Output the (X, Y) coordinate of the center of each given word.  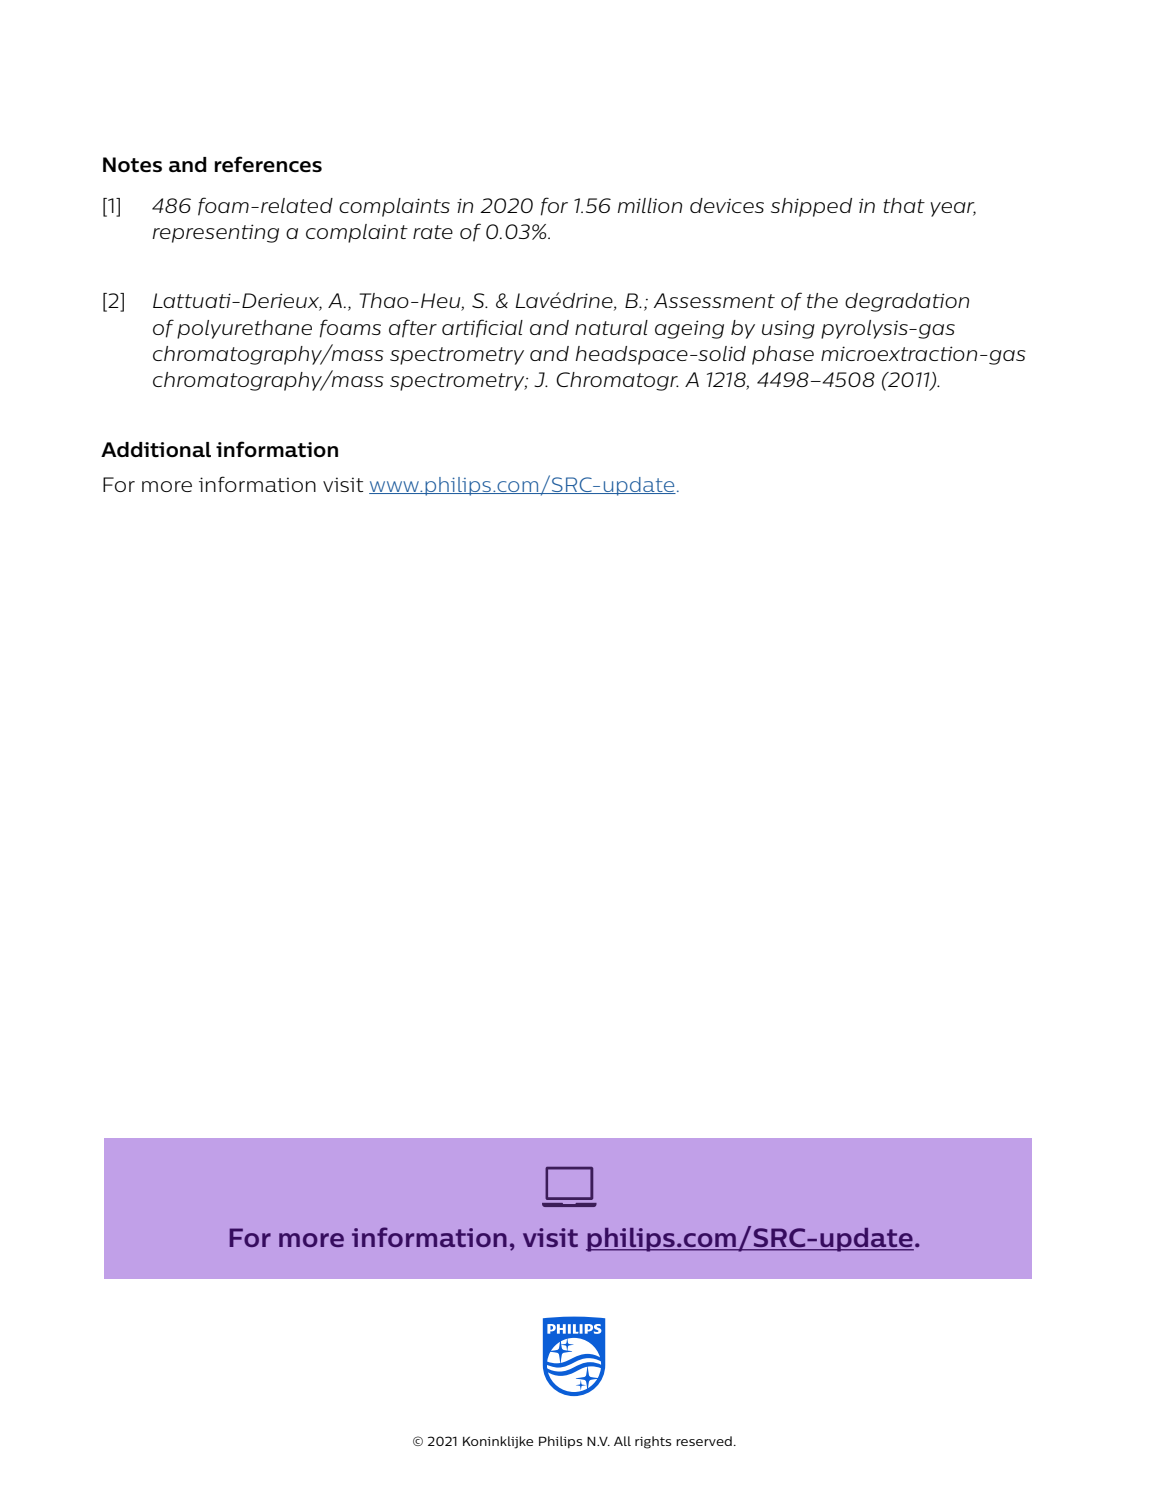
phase (783, 355)
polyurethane (244, 329)
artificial (482, 328)
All (622, 1441)
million (650, 205)
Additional (156, 449)
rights (653, 1442)
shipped (811, 207)
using (788, 329)
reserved (704, 1441)
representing (215, 233)
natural (611, 327)
